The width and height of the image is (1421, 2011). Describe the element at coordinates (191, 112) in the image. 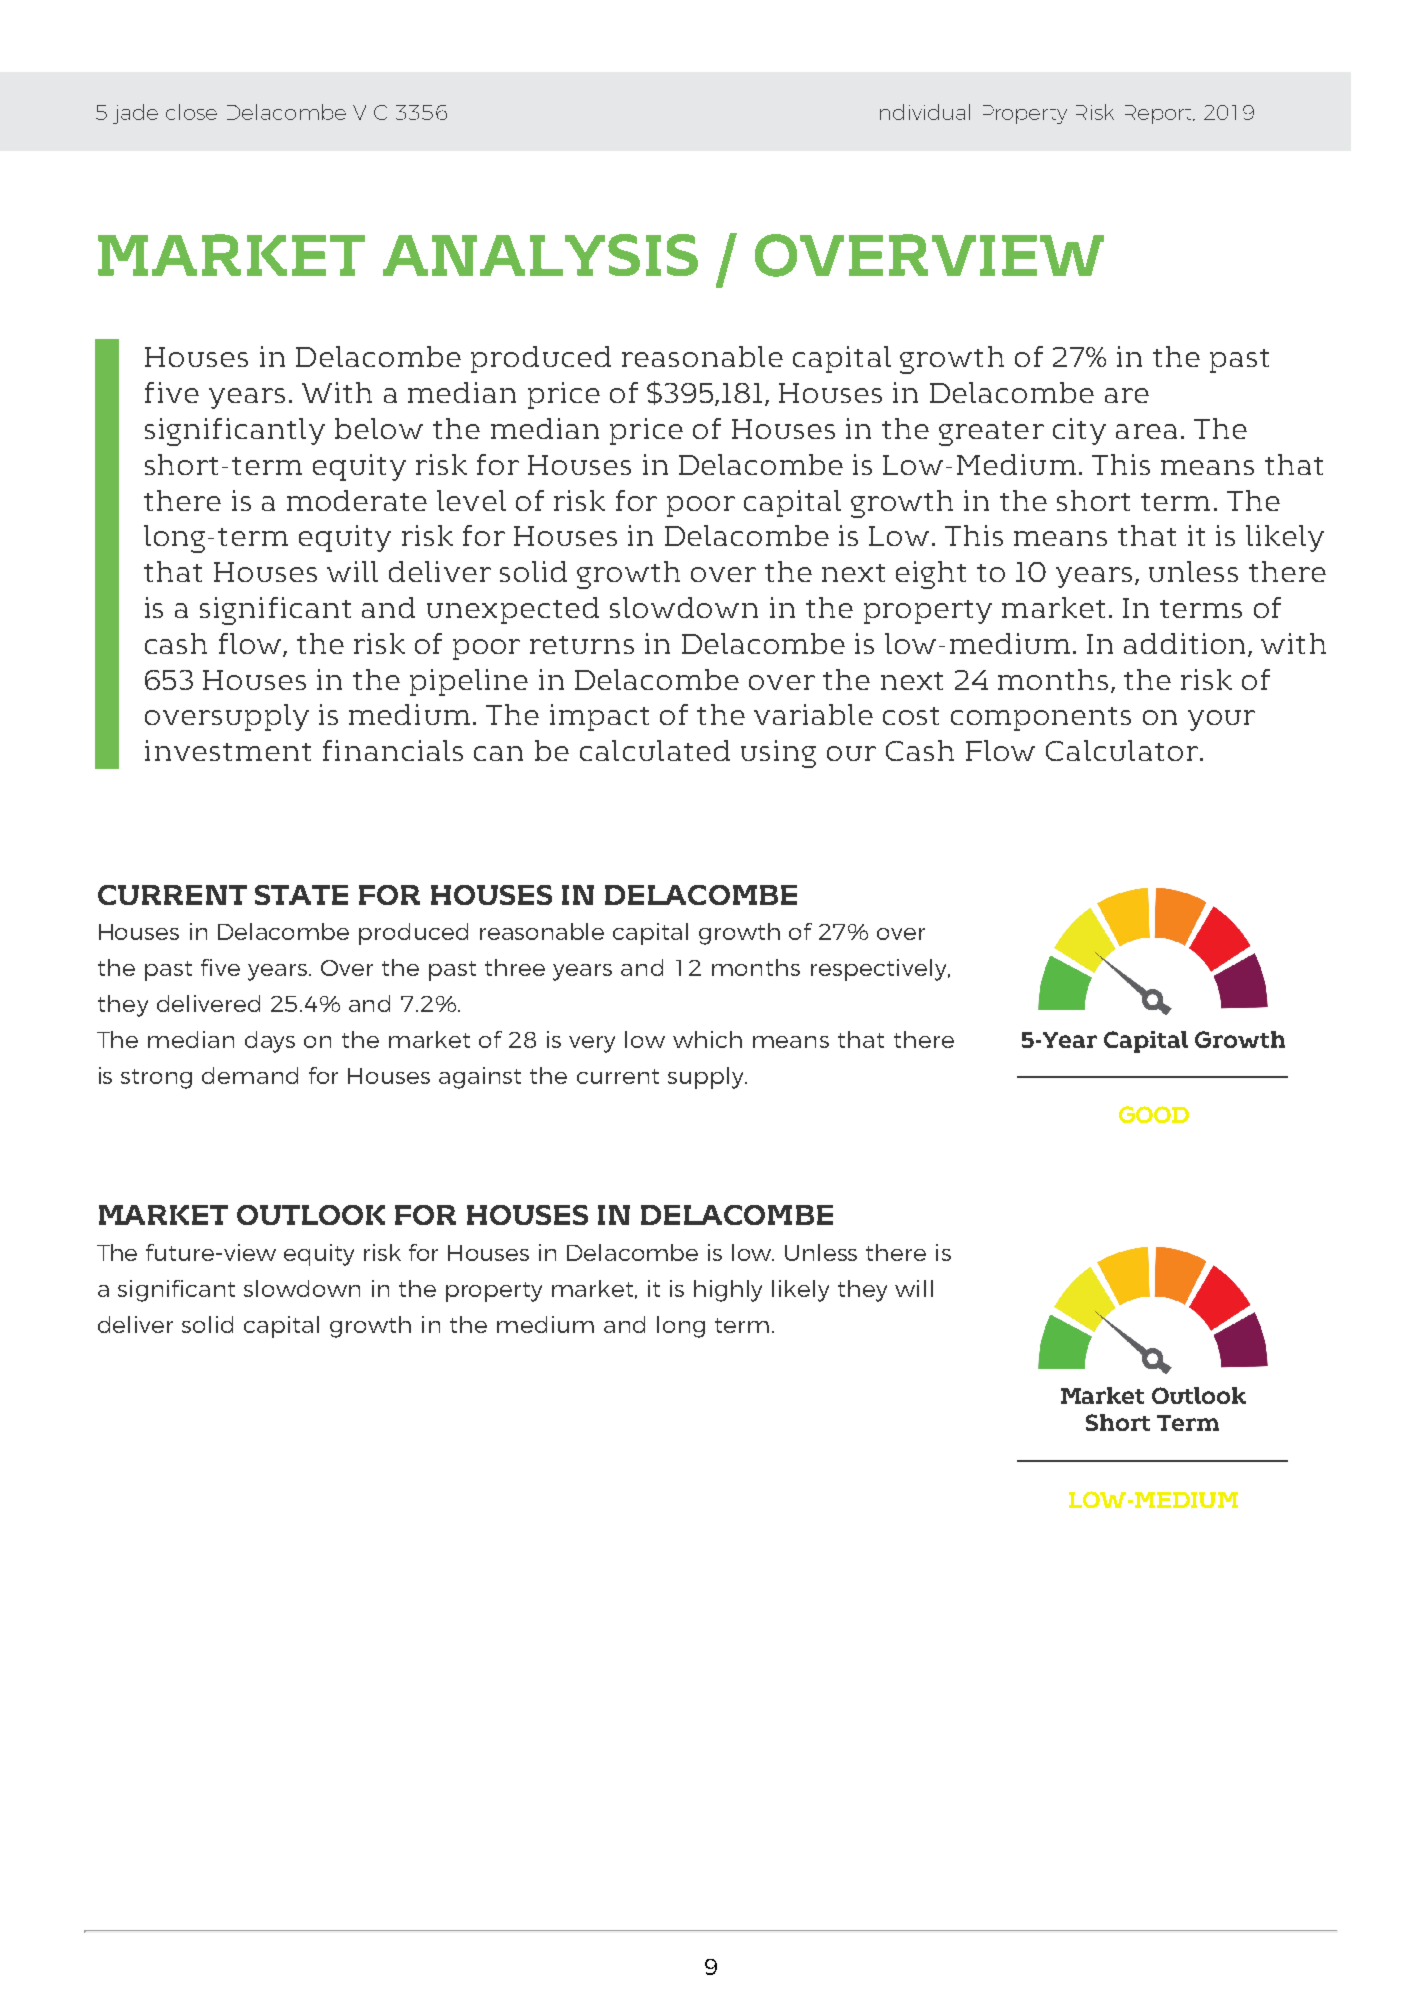

I see `close` at that location.
